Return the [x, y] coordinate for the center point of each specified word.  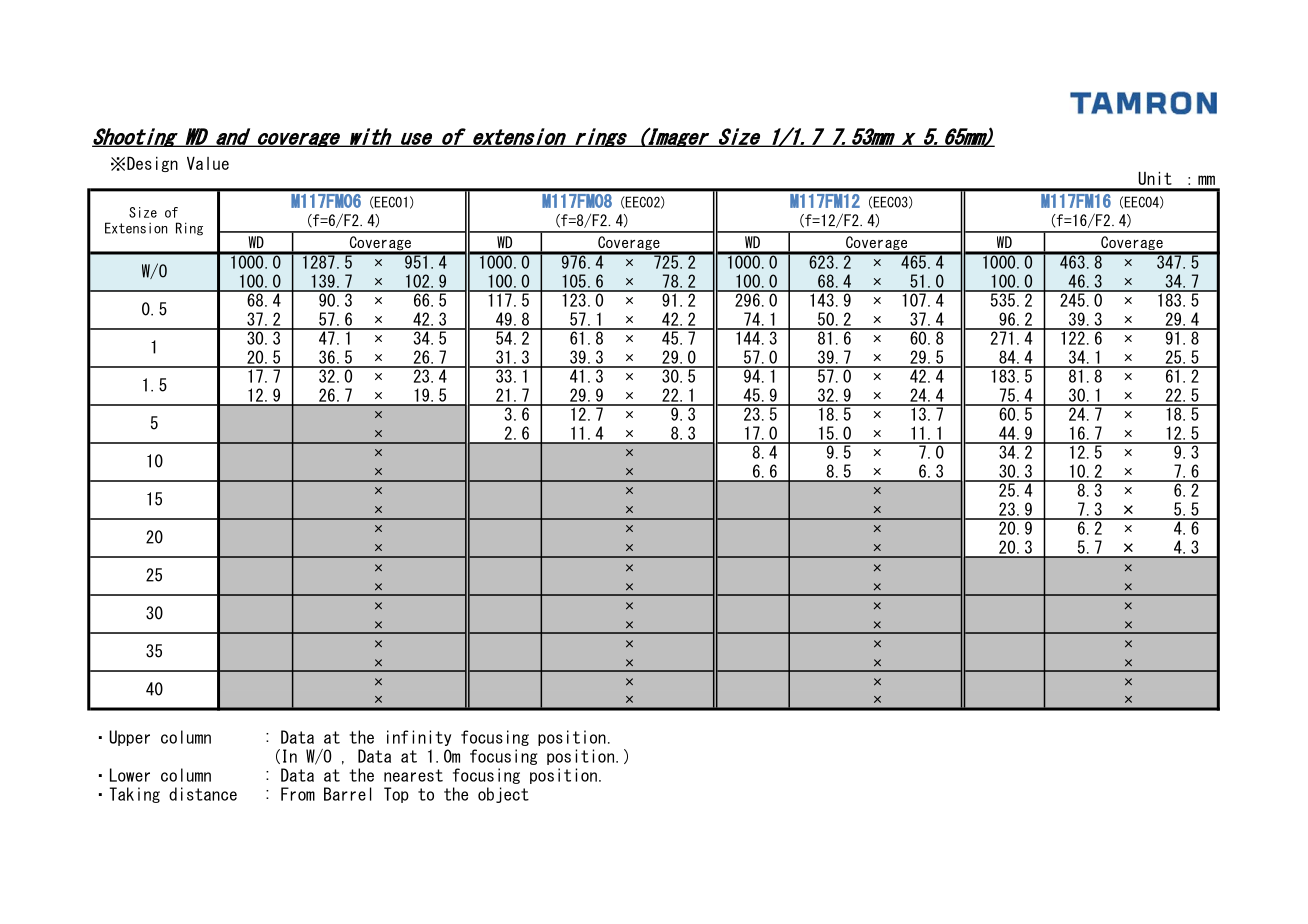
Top [396, 795]
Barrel [348, 794]
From [298, 794]
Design [152, 164]
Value [208, 163]
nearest [413, 775]
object [503, 795]
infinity [419, 738]
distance [203, 794]
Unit [1155, 178]
